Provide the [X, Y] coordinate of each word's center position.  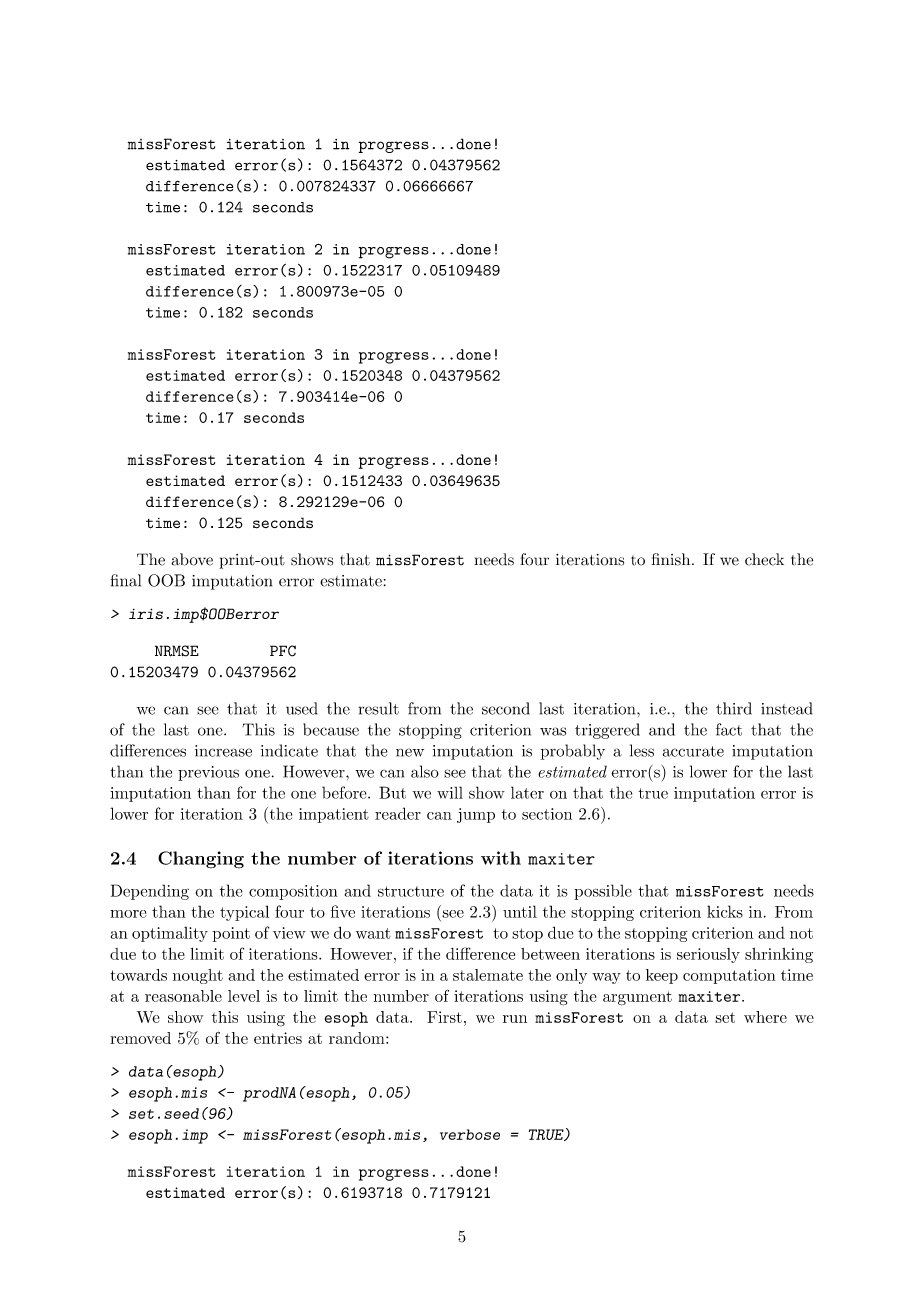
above [192, 559]
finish [672, 559]
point [231, 934]
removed [140, 1038]
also [425, 771]
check [764, 559]
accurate [693, 751]
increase [223, 751]
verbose [470, 1134]
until [520, 911]
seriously [708, 955]
